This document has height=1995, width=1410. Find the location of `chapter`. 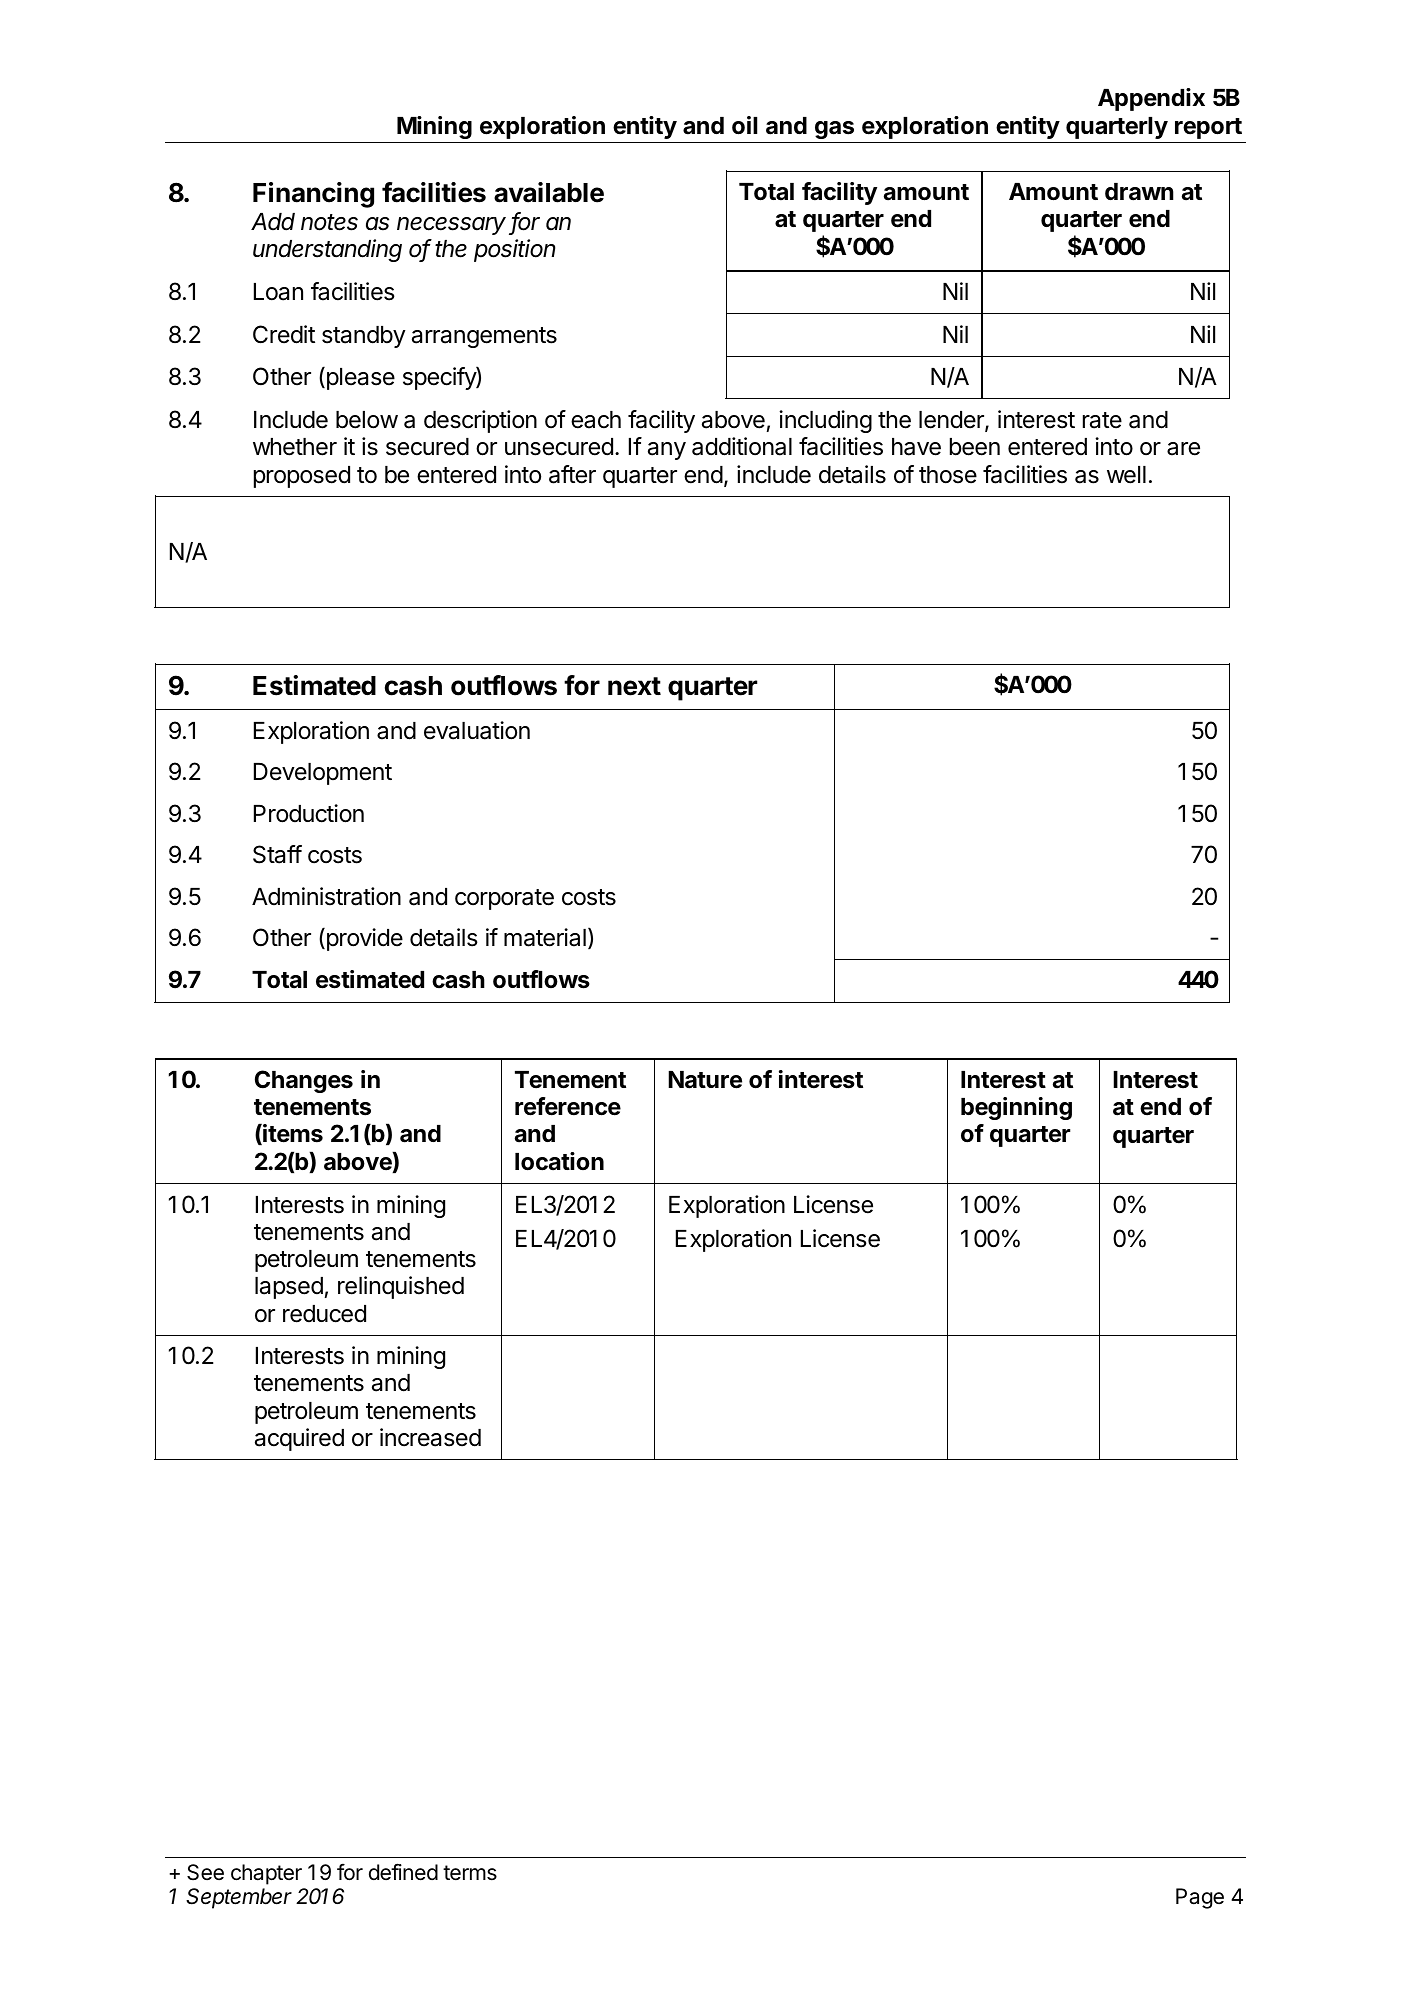

chapter is located at coordinates (266, 1874).
